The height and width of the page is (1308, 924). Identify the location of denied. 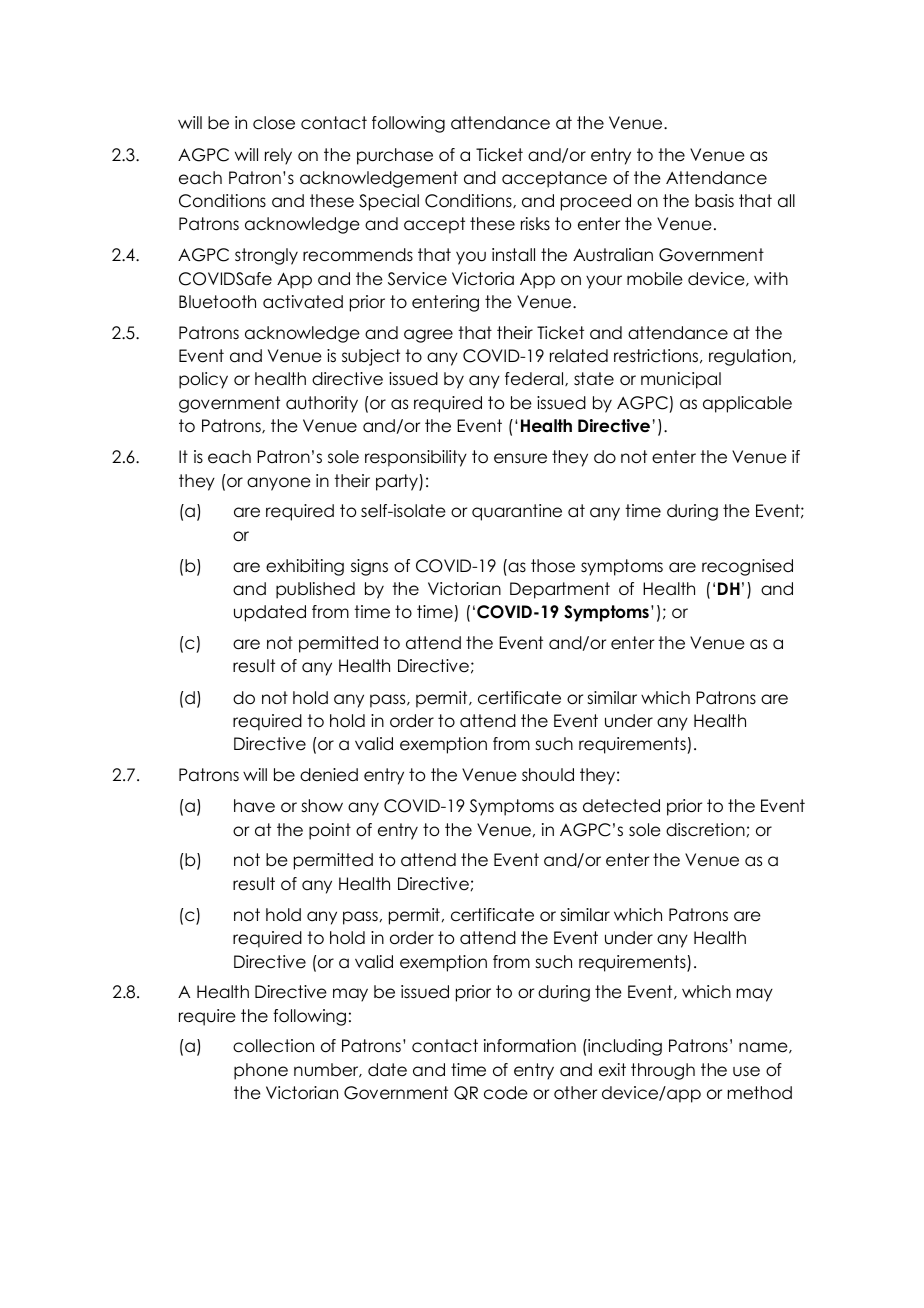
(329, 775).
